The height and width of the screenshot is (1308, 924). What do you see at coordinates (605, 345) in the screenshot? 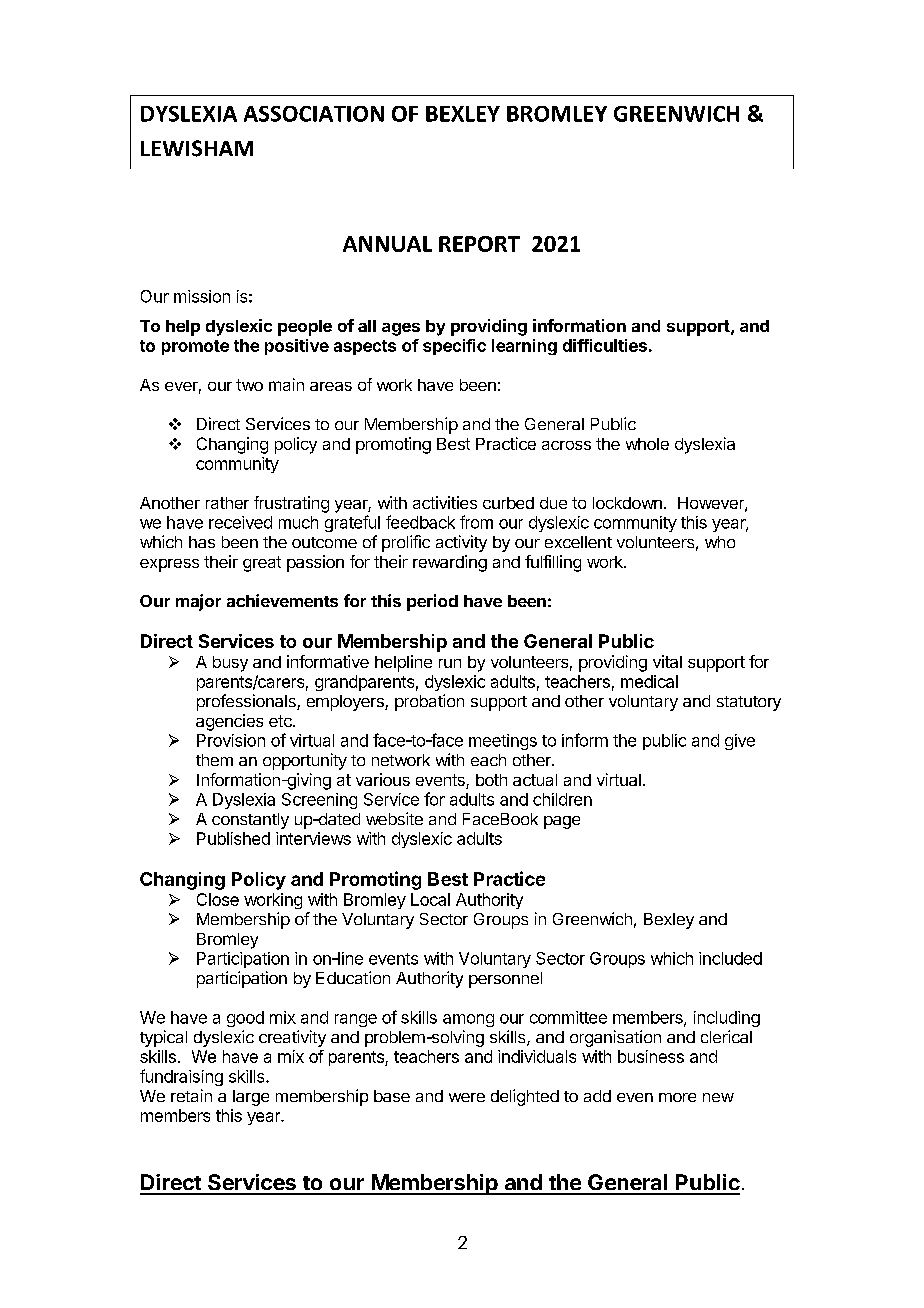
I see `difficulties` at bounding box center [605, 345].
